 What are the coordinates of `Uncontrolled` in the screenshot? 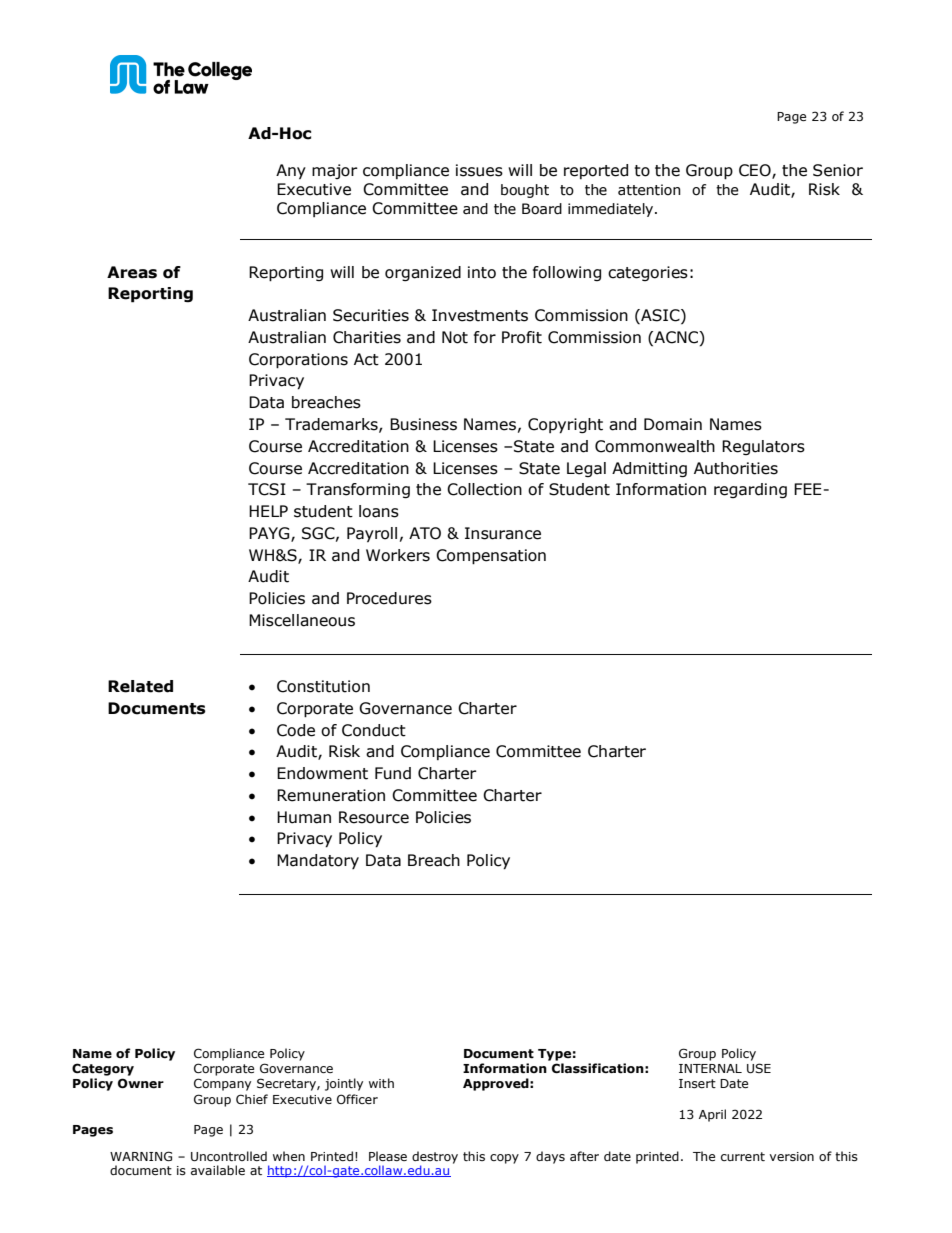 It's located at (229, 1156).
